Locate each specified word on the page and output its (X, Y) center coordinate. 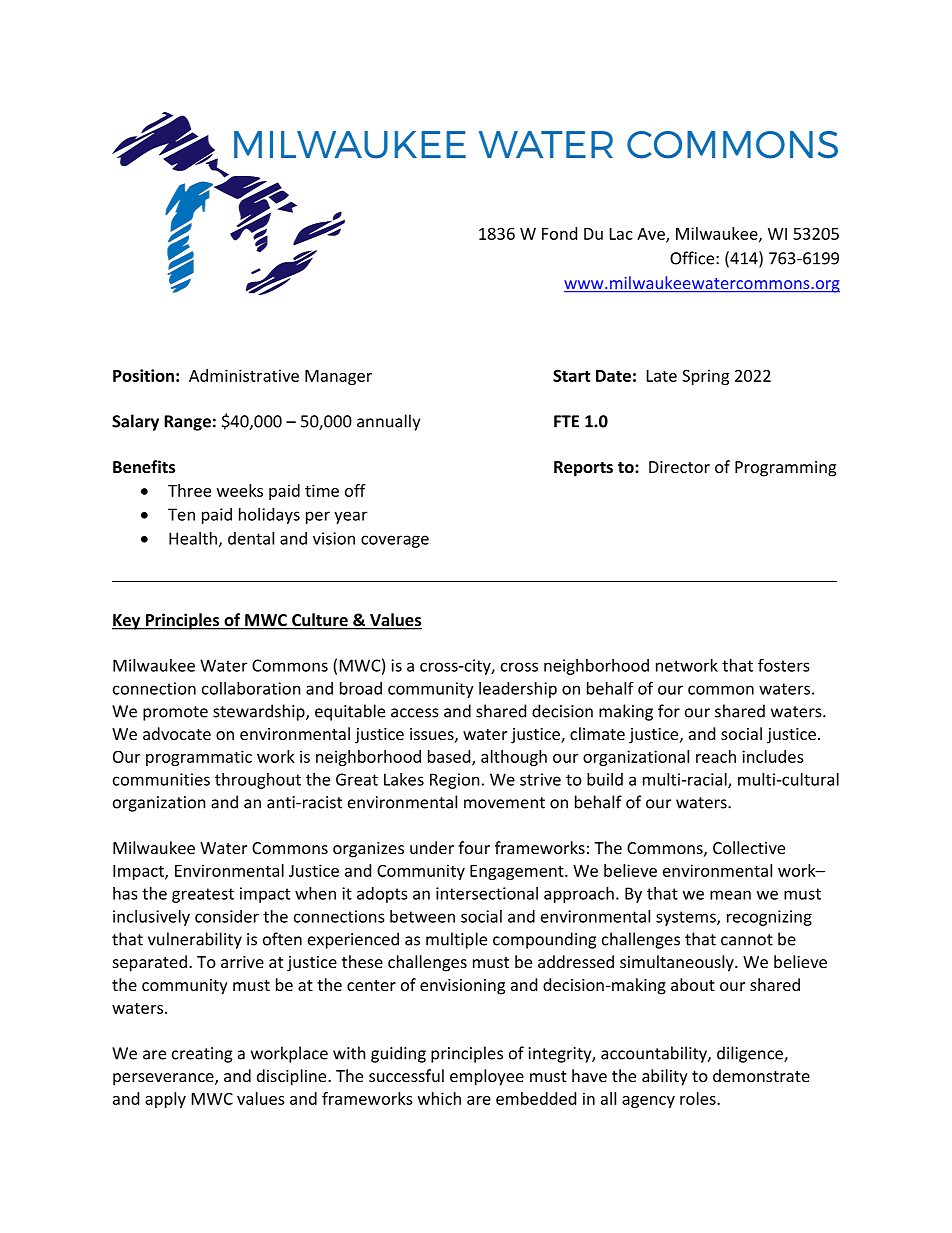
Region (455, 781)
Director (679, 467)
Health (193, 538)
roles (699, 1098)
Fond (559, 233)
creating (202, 1055)
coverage (395, 541)
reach (716, 756)
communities (161, 779)
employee (487, 1077)
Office (693, 258)
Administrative (244, 375)
